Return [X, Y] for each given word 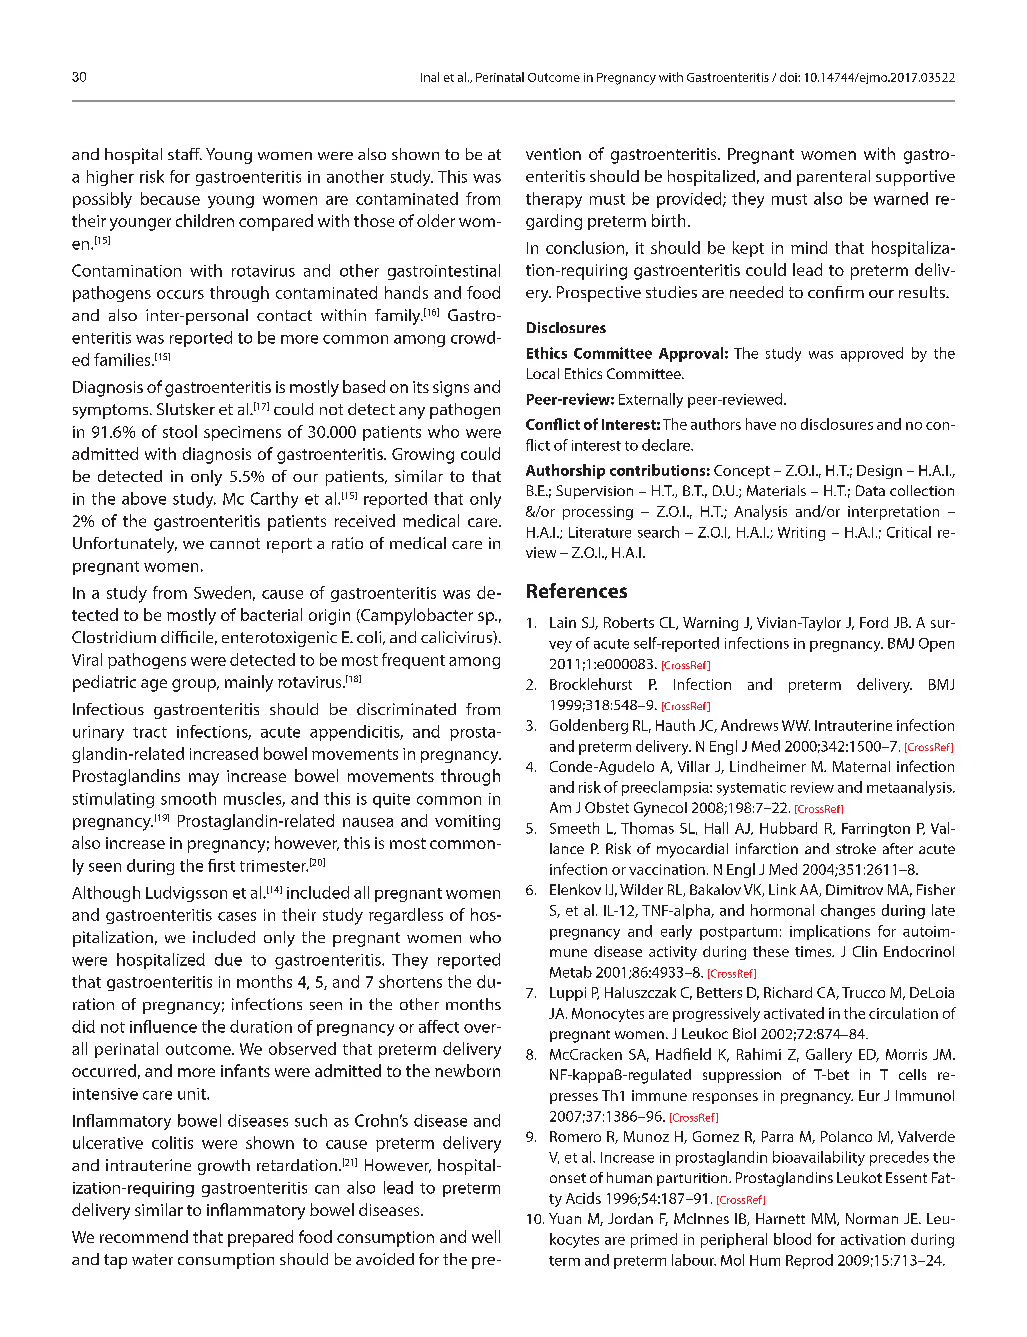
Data [870, 490]
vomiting [467, 822]
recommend [144, 1236]
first [221, 865]
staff [185, 154]
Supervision [594, 492]
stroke [856, 848]
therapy [554, 200]
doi [789, 77]
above [144, 498]
